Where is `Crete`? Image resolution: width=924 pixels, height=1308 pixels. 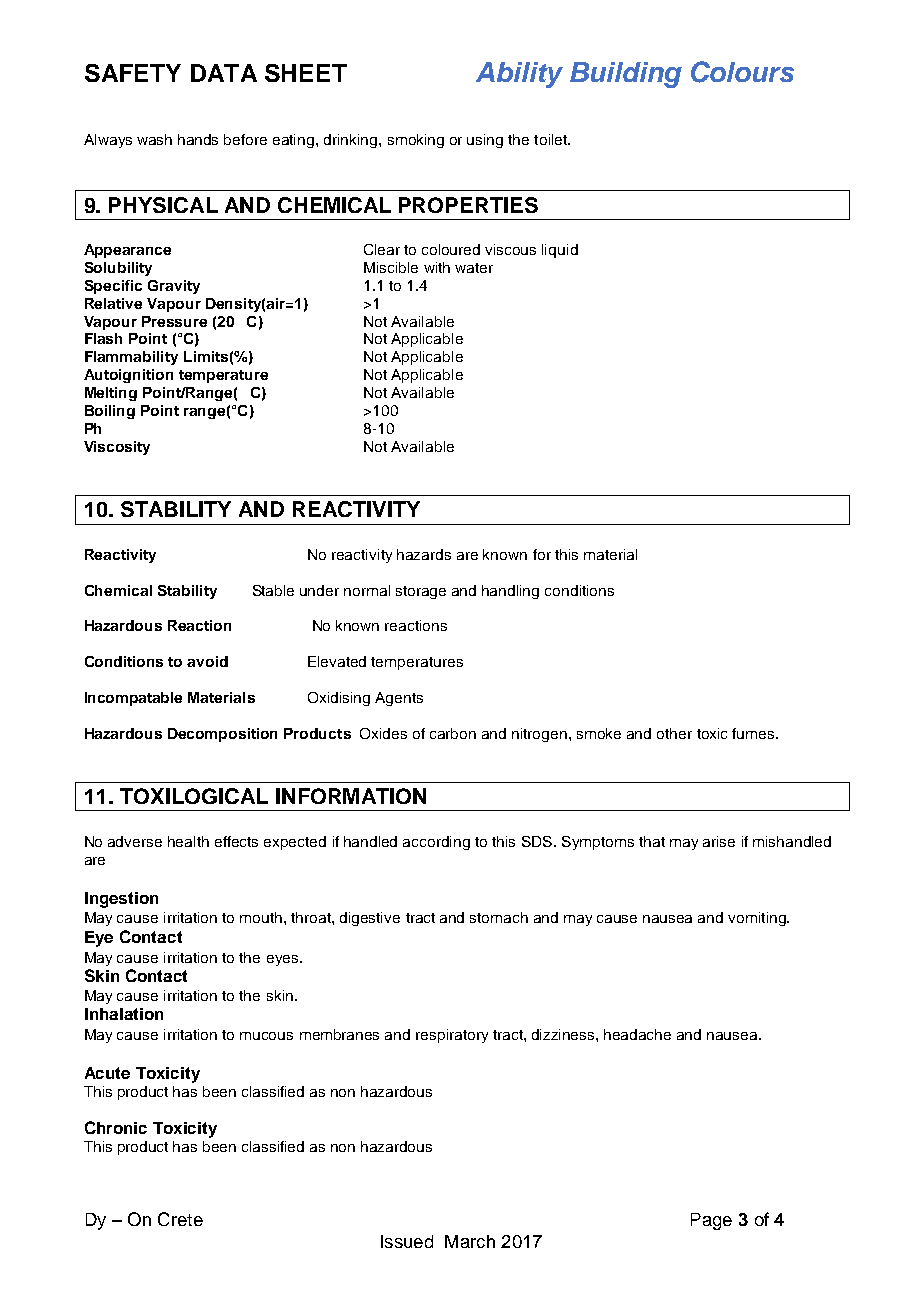 Crete is located at coordinates (180, 1219).
